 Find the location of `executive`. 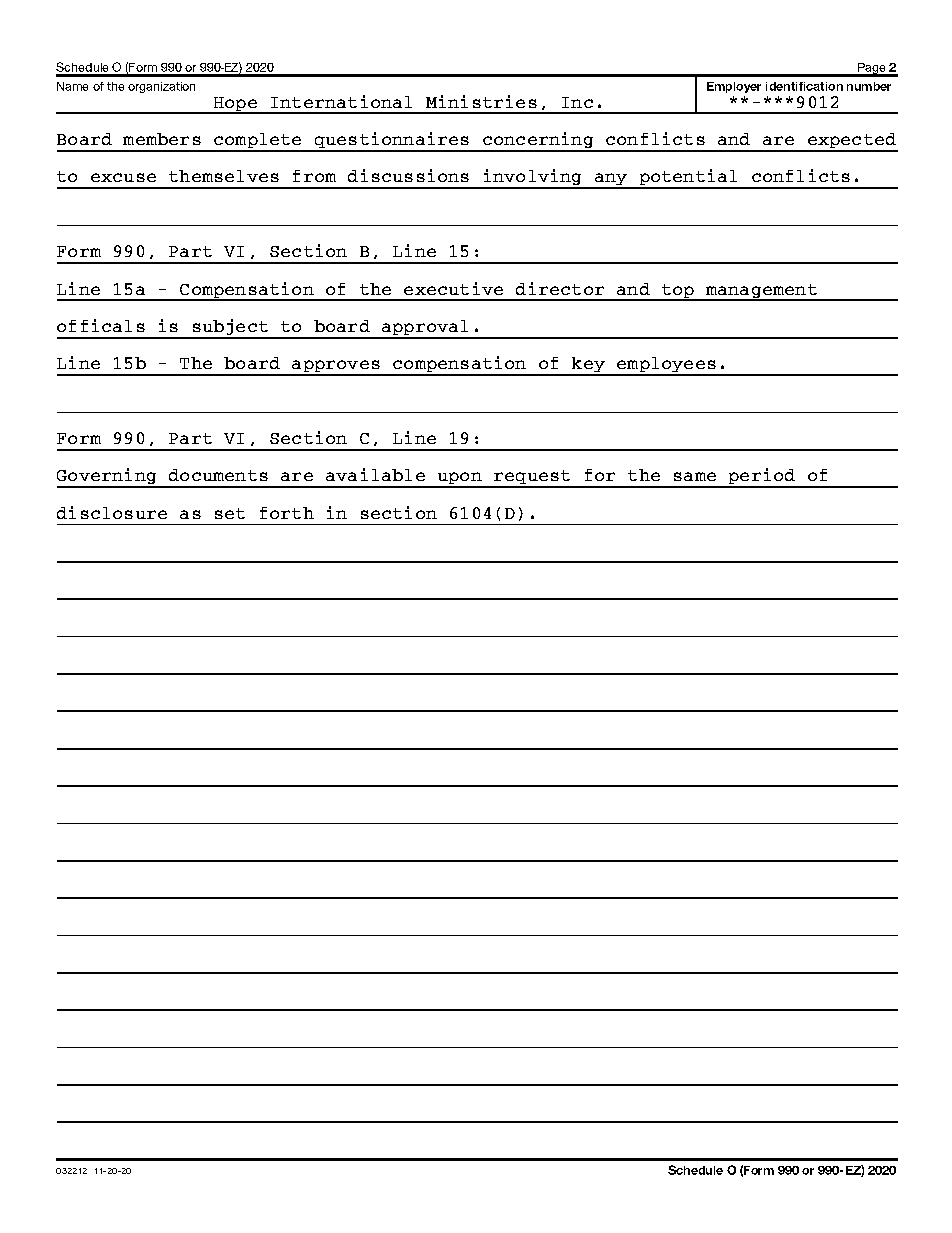

executive is located at coordinates (453, 288).
